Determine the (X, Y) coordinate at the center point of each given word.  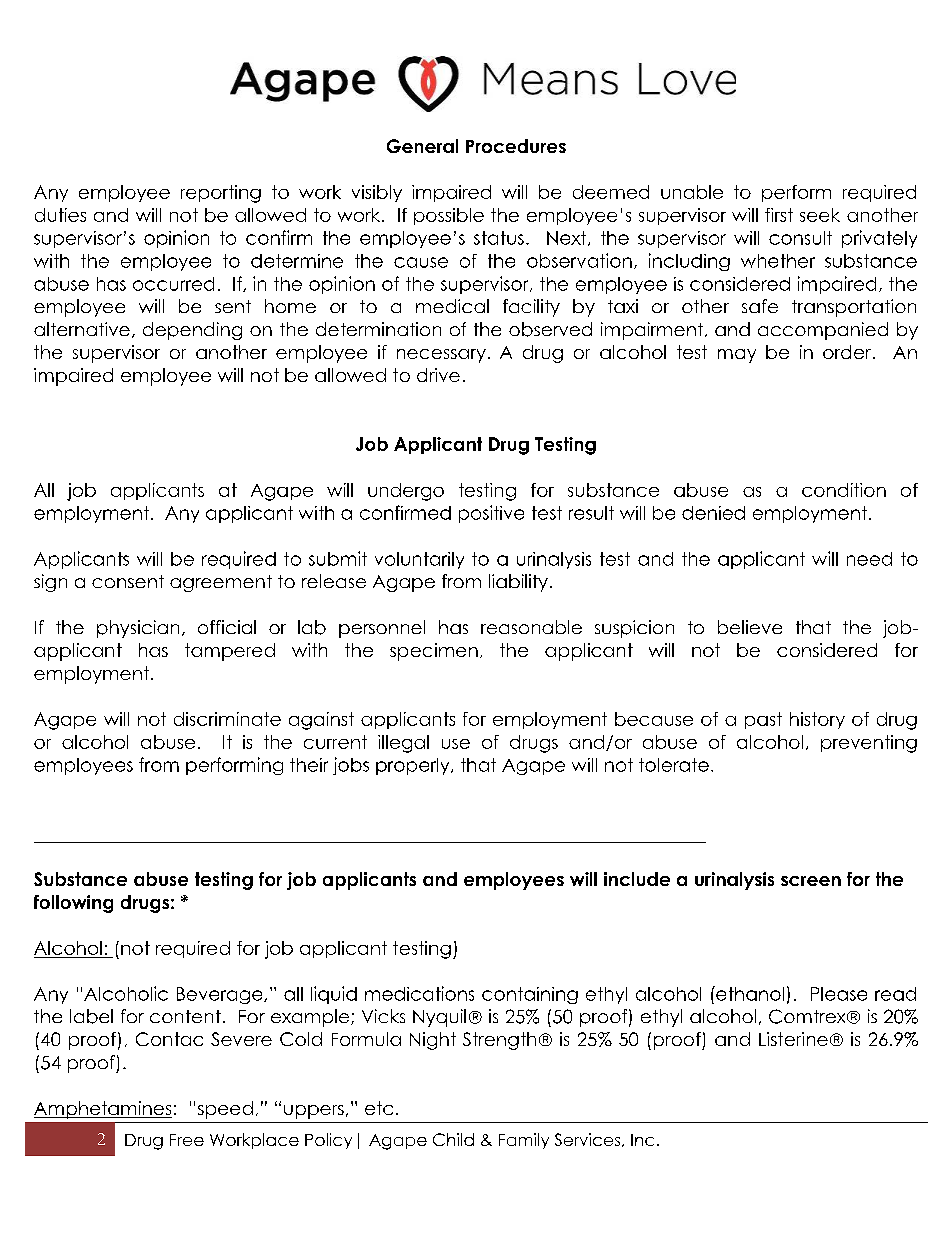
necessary (441, 356)
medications (419, 993)
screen (811, 881)
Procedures (516, 146)
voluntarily (419, 560)
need (869, 559)
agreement (221, 583)
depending (192, 331)
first (779, 215)
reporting (221, 194)
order (848, 352)
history (817, 720)
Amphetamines (103, 1110)
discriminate (227, 719)
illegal (403, 744)
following (73, 904)
